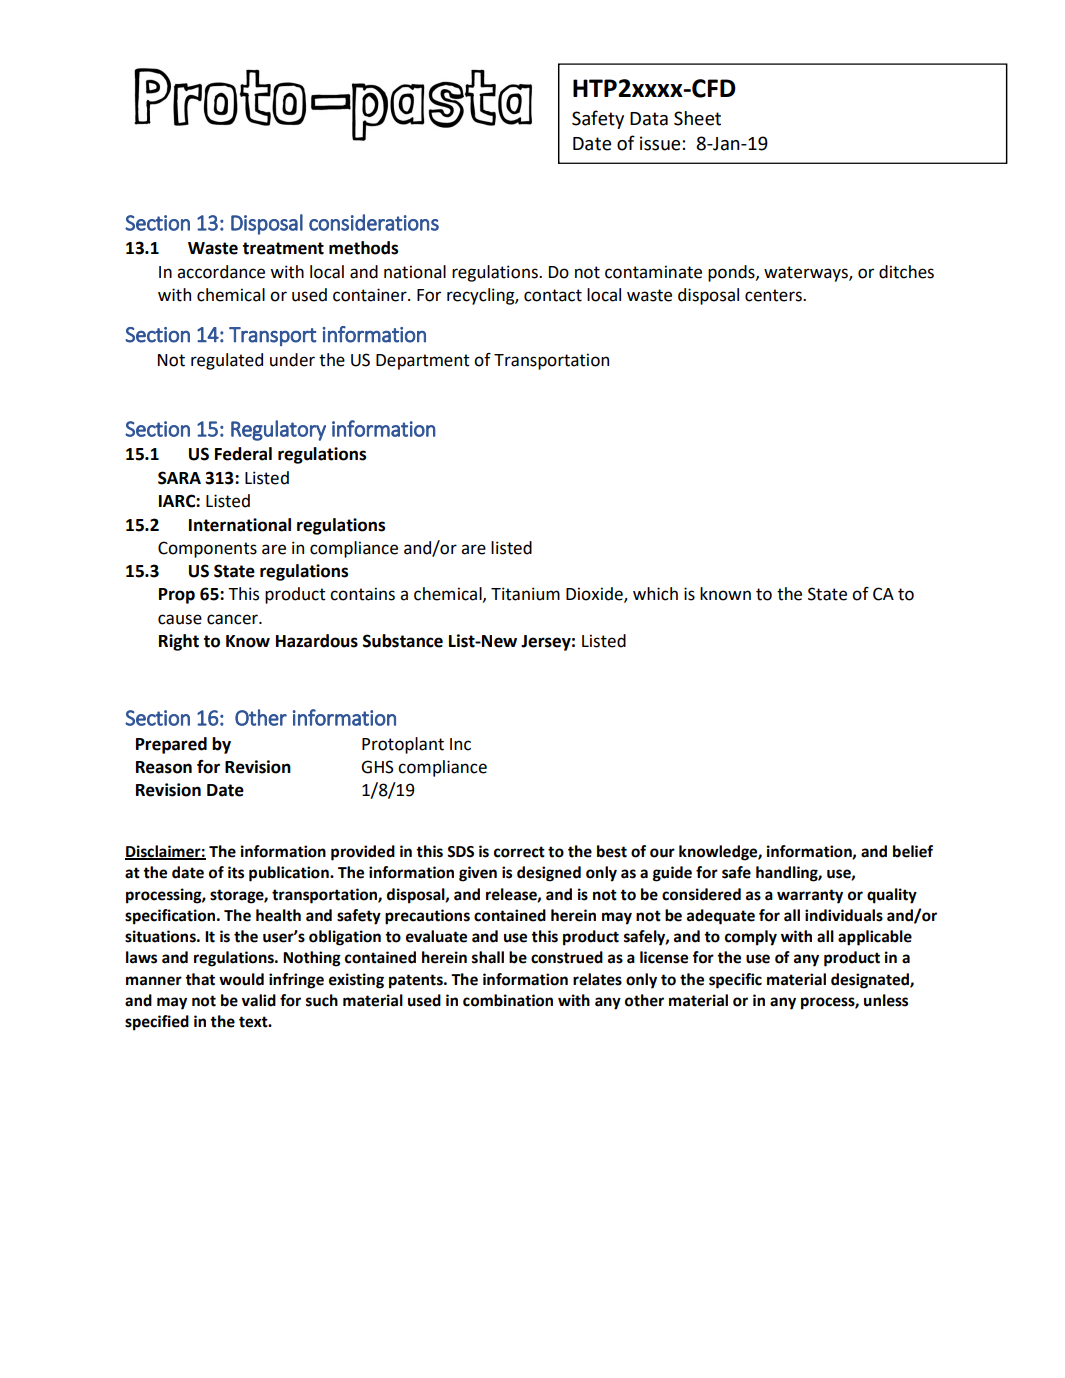 The width and height of the document is (1065, 1378). I want to click on valid, so click(258, 1000).
